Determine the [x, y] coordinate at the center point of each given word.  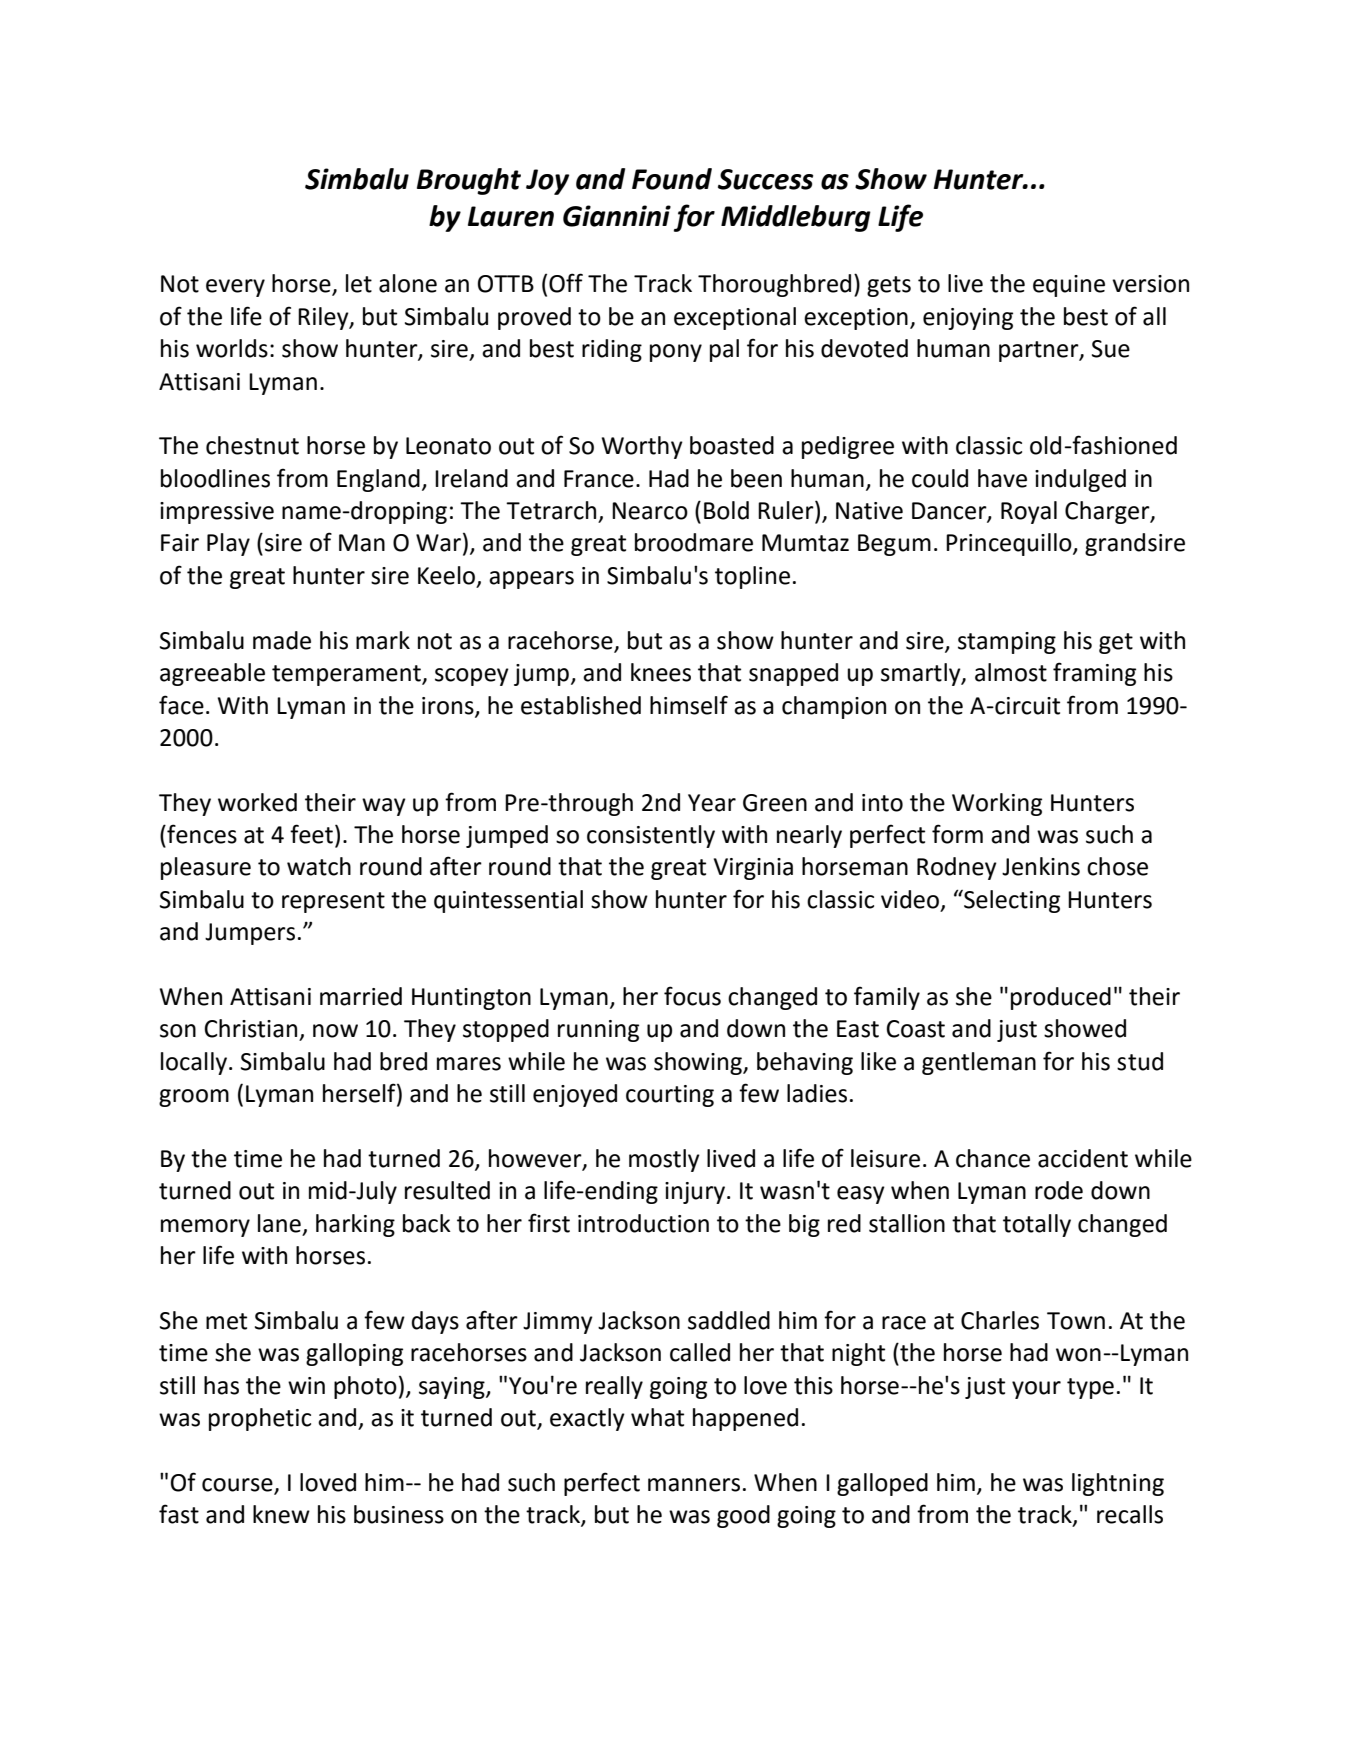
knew [281, 1514]
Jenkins [1041, 866]
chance [993, 1158]
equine [1069, 286]
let [359, 283]
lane [279, 1223]
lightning [1118, 1484]
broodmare [694, 542]
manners [694, 1485]
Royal [1029, 512]
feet [311, 834]
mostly [664, 1160]
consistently [651, 836]
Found [672, 179]
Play [228, 544]
